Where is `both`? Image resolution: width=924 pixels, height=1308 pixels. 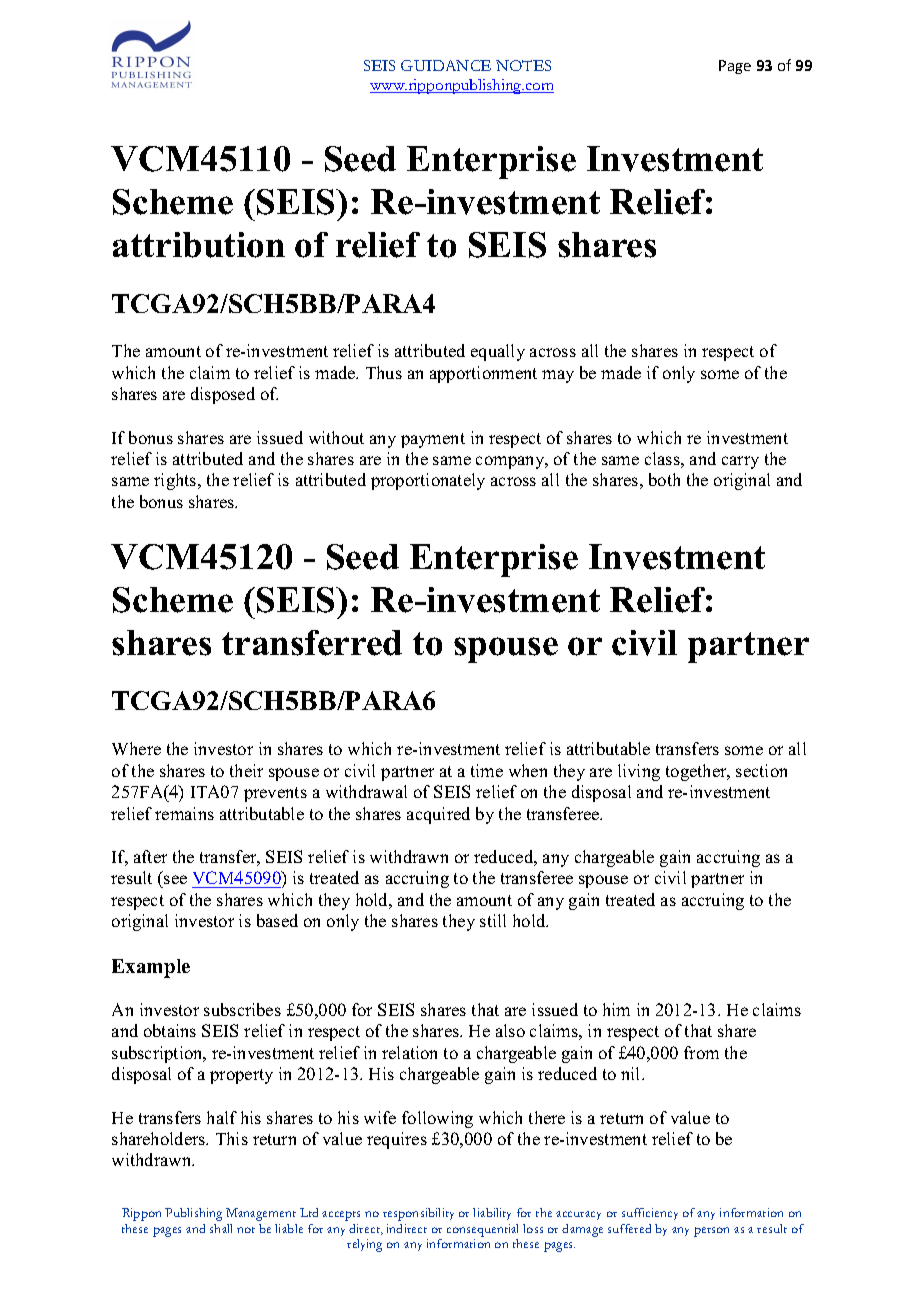 both is located at coordinates (664, 479).
